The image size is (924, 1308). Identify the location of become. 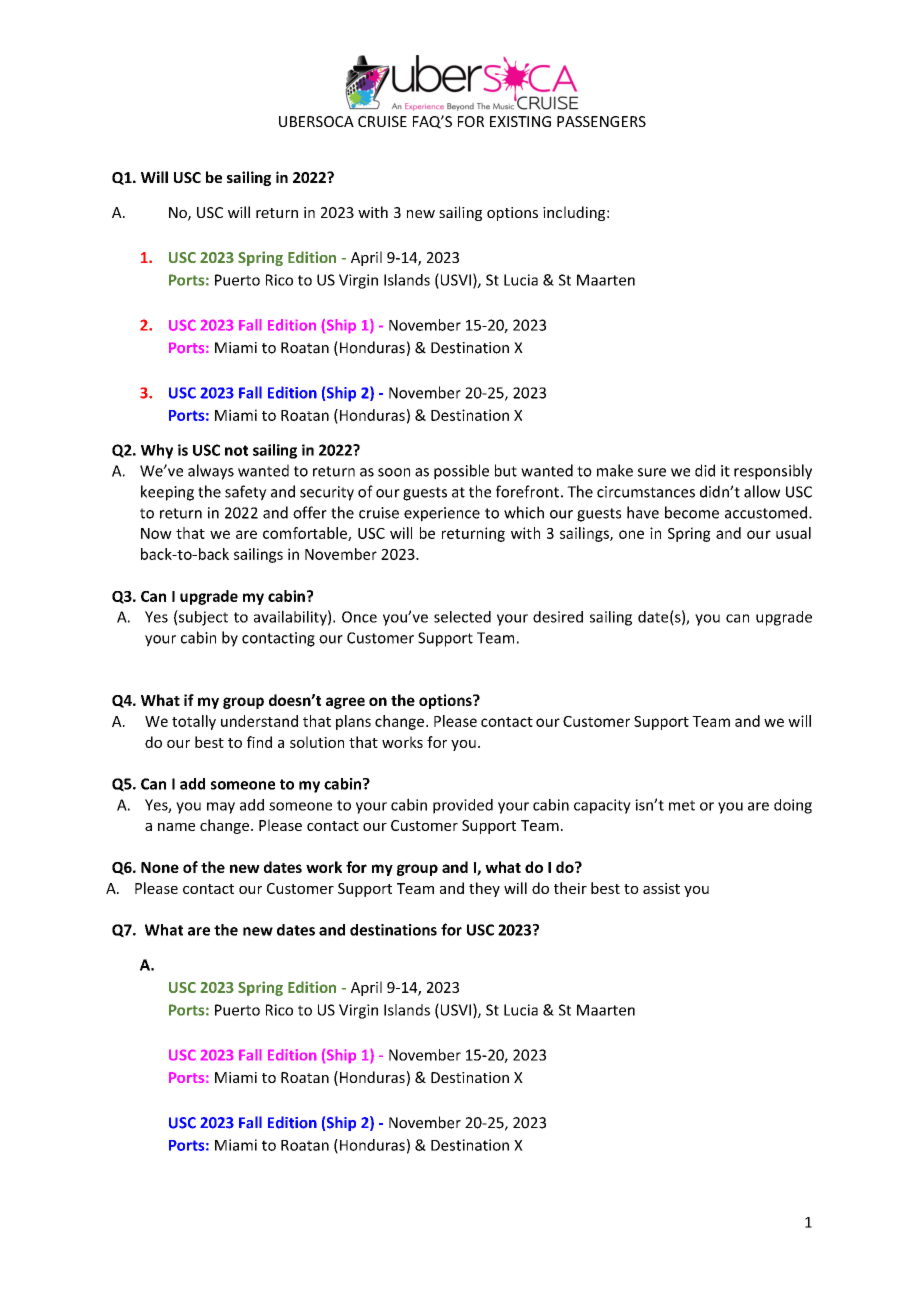
(692, 512).
